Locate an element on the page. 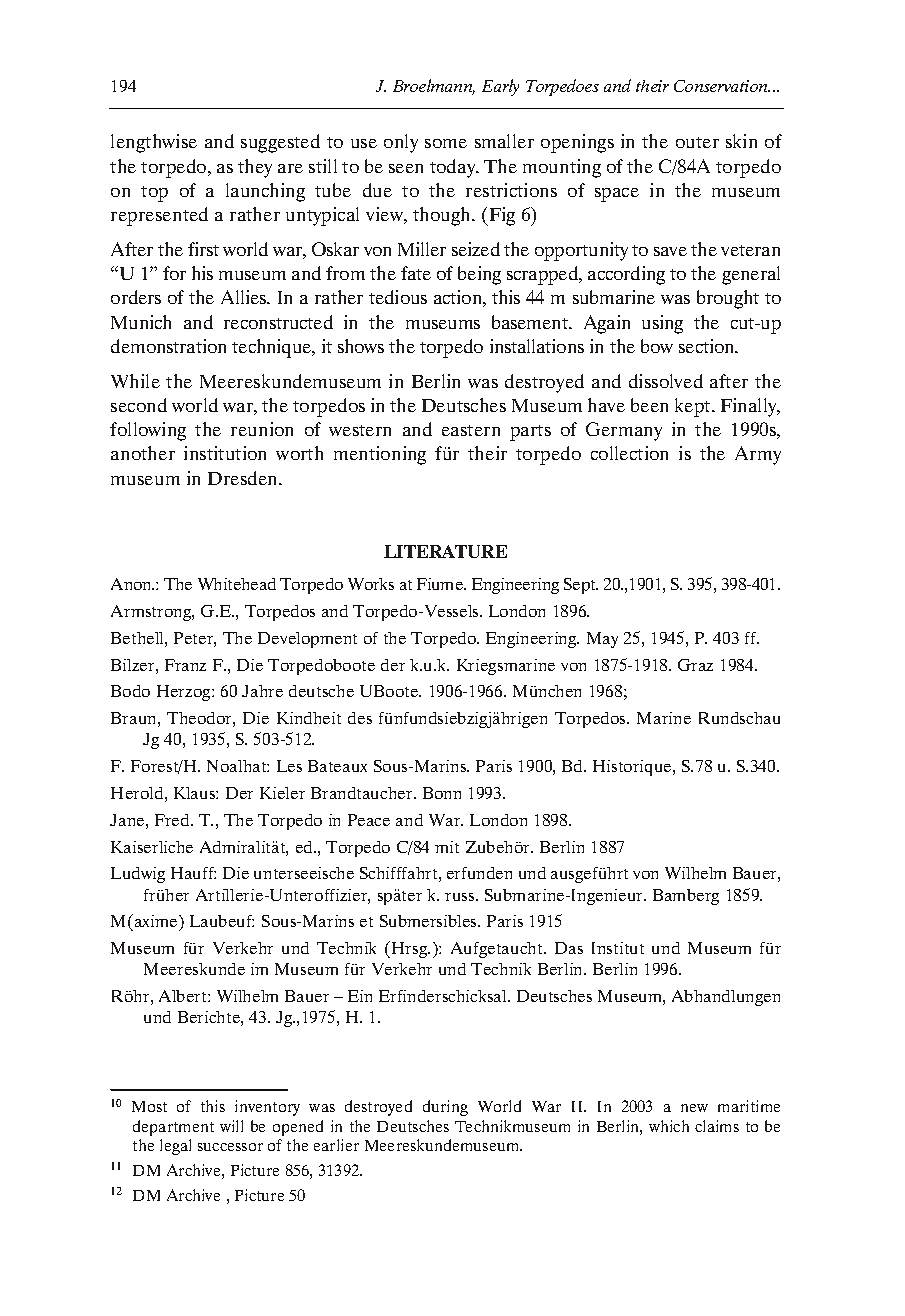 The height and width of the image is (1316, 905). will is located at coordinates (231, 1126).
